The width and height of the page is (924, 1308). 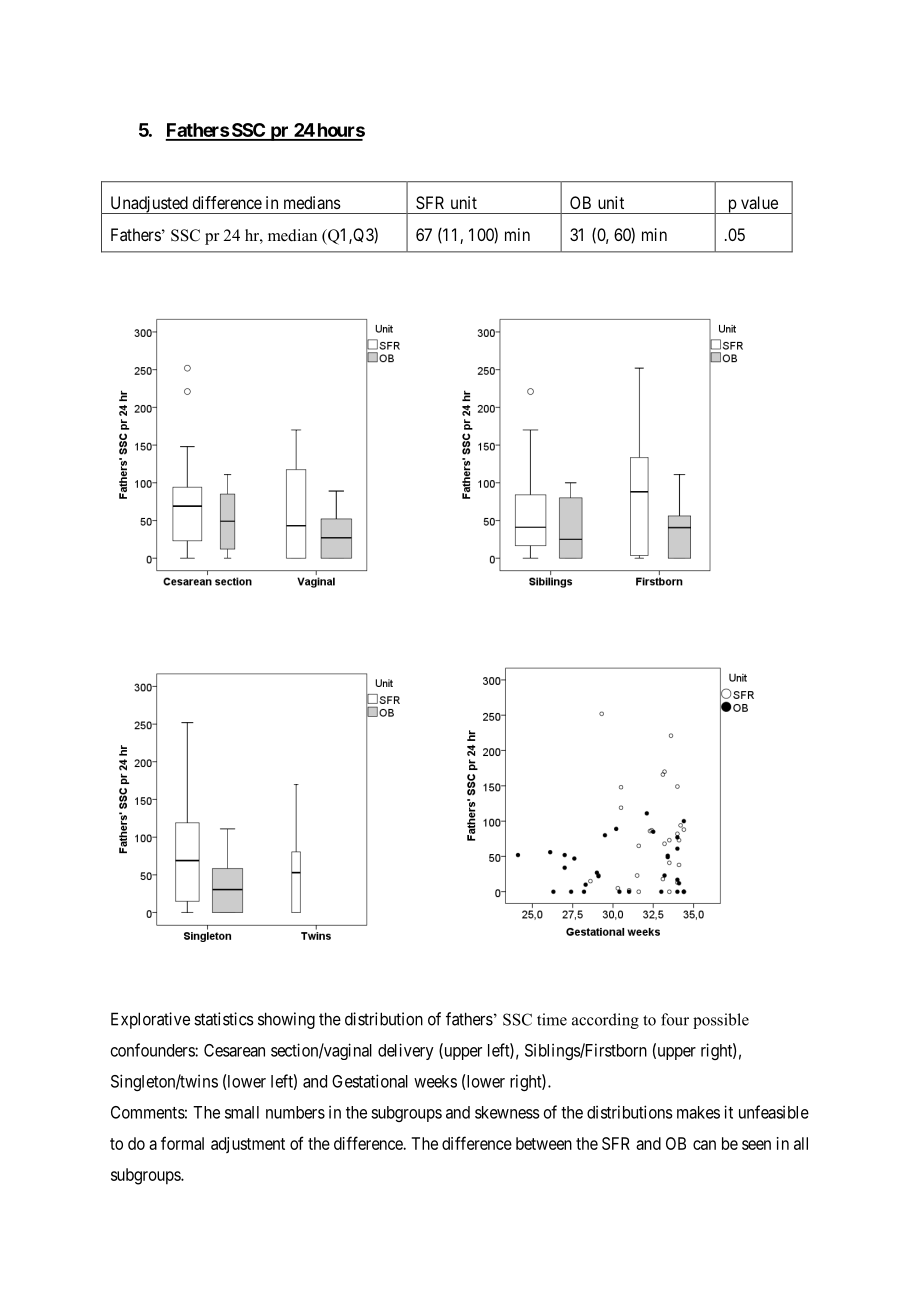 I want to click on four, so click(x=675, y=1019).
